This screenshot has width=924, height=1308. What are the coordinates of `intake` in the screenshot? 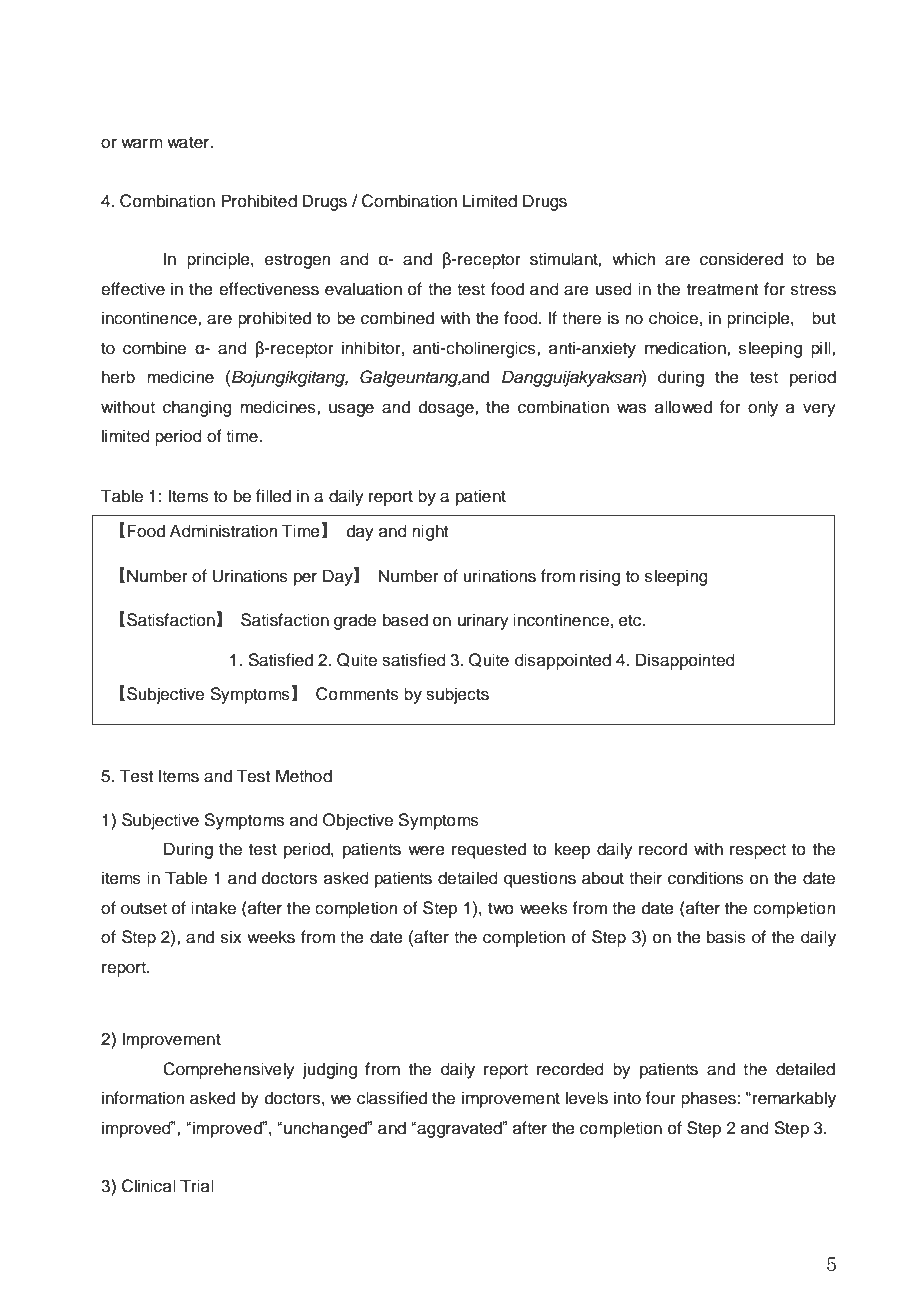 It's located at (213, 908).
